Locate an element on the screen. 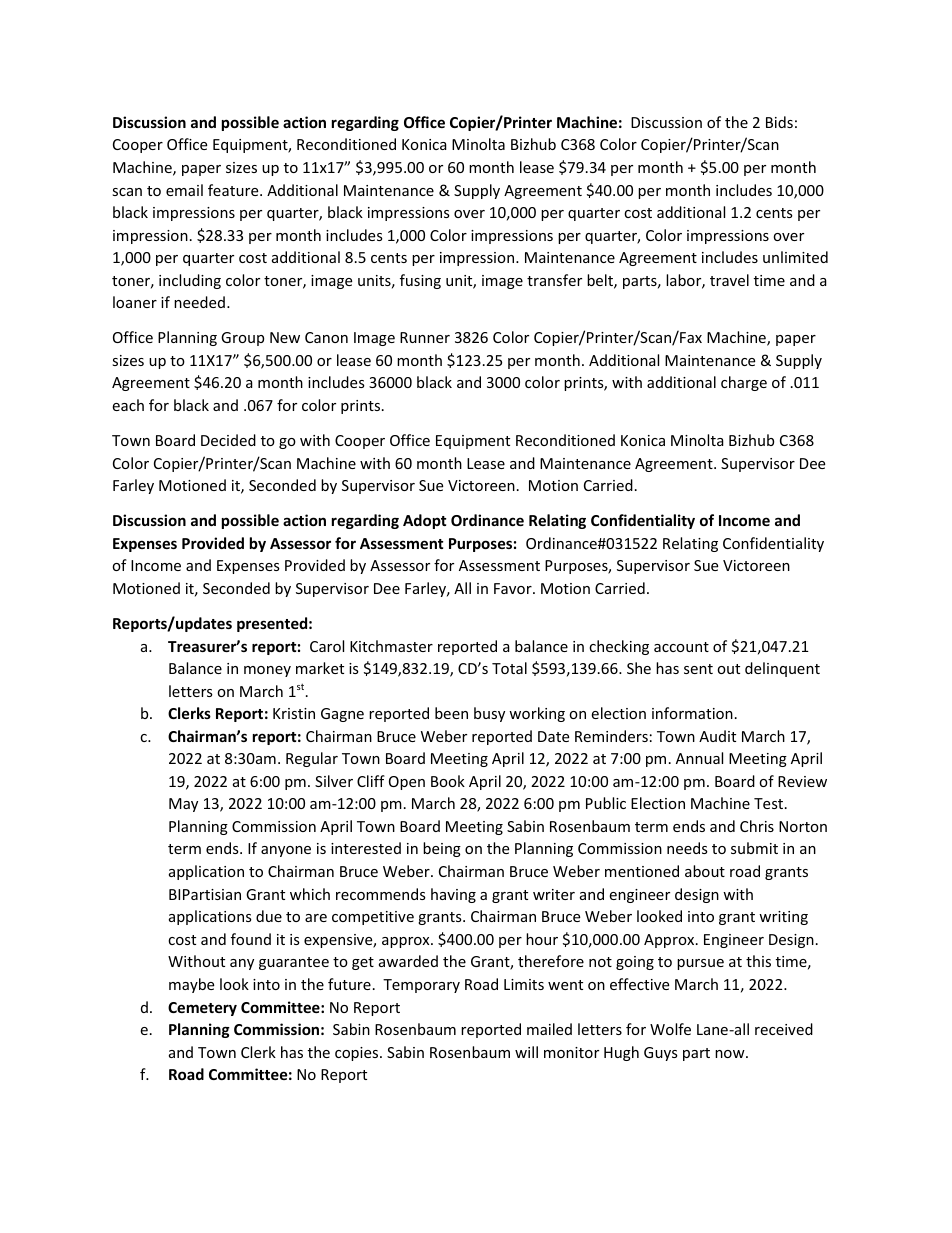  Favor is located at coordinates (514, 588).
